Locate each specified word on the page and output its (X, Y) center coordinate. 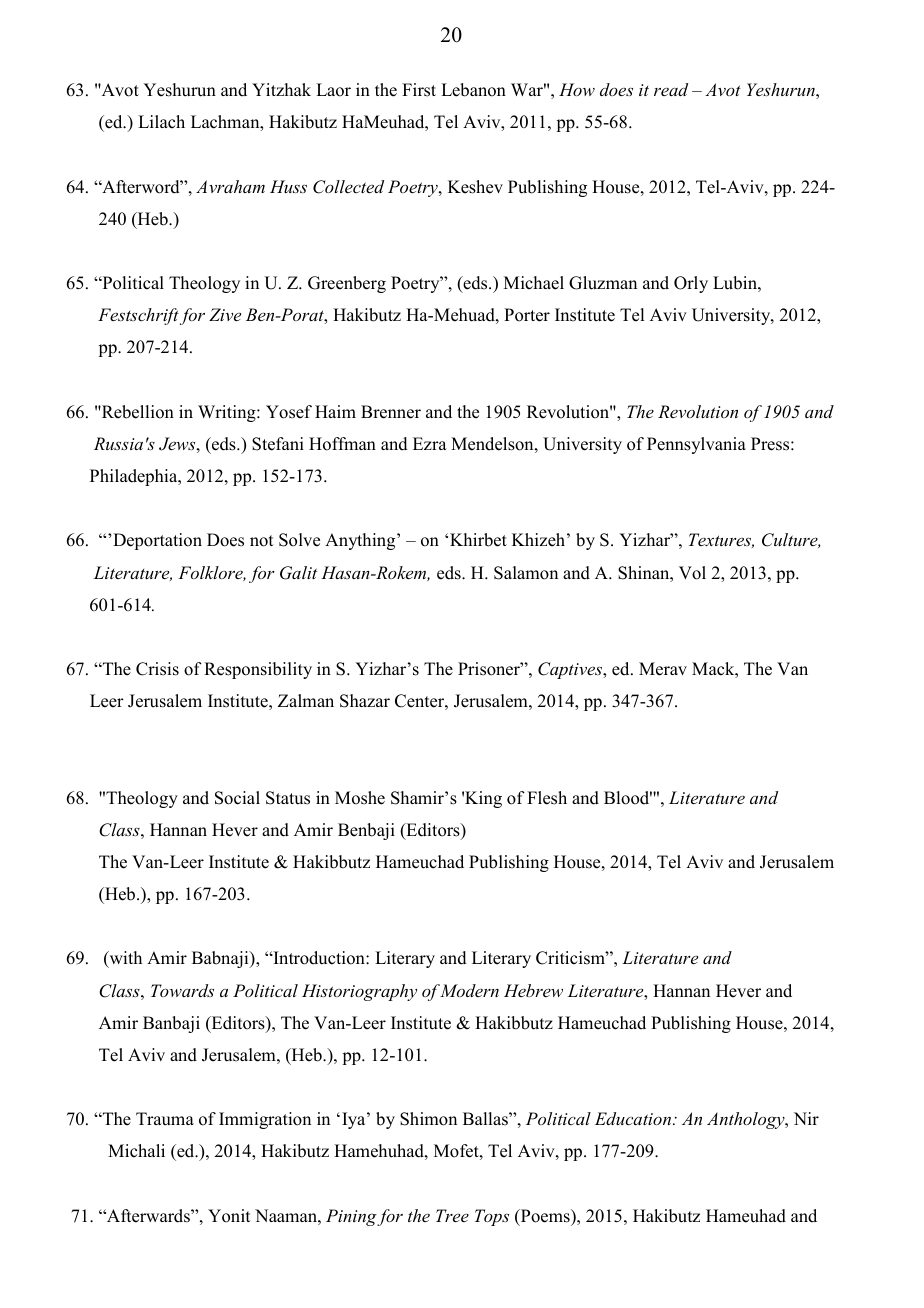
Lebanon (473, 90)
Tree (452, 1215)
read (671, 89)
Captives (571, 670)
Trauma (165, 1119)
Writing (228, 413)
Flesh (547, 798)
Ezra (430, 443)
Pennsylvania (696, 445)
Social (237, 798)
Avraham (230, 186)
